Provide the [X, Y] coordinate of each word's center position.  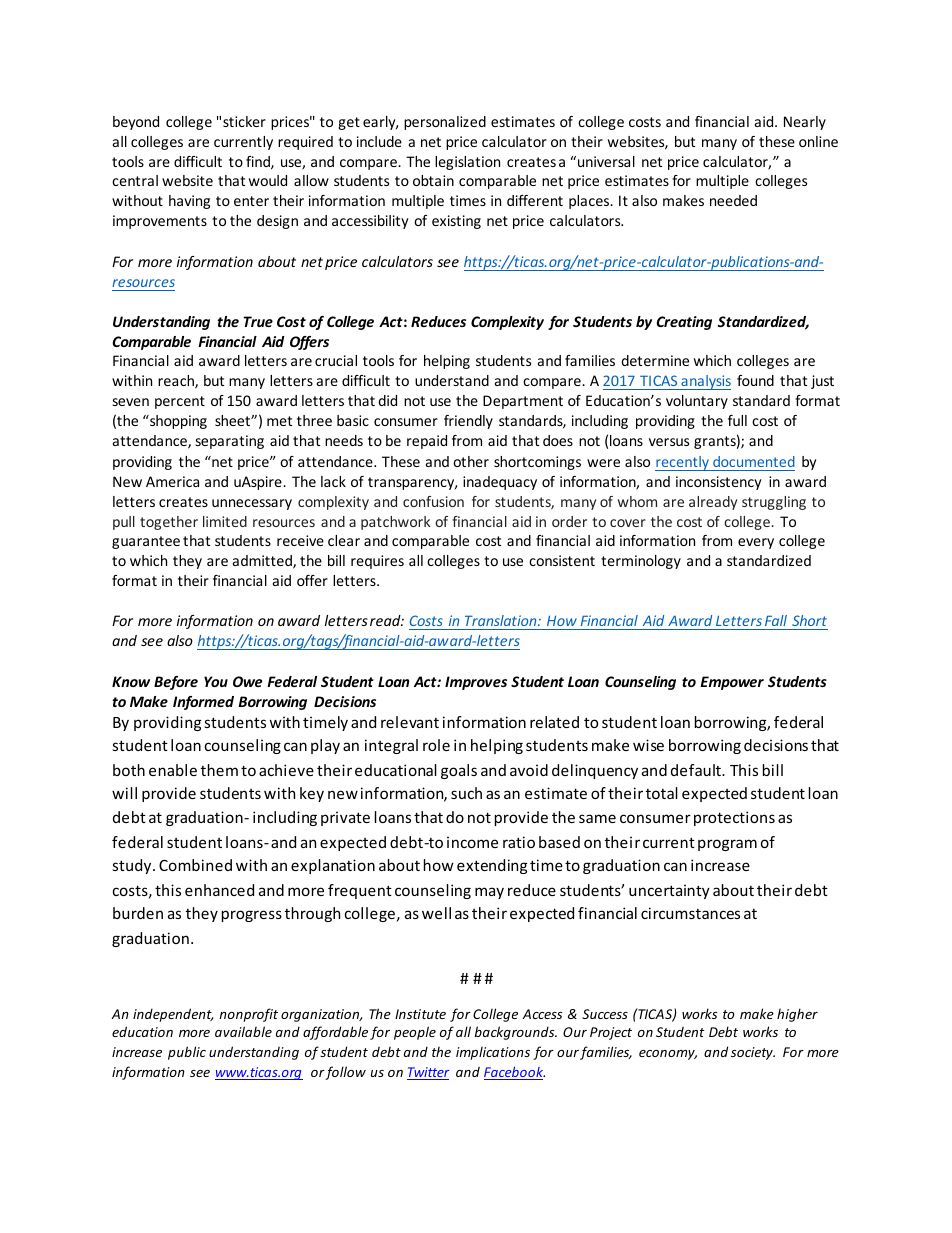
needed [733, 200]
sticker [244, 121]
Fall [776, 620]
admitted [263, 562]
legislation [467, 163]
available [243, 1031]
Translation [502, 620]
